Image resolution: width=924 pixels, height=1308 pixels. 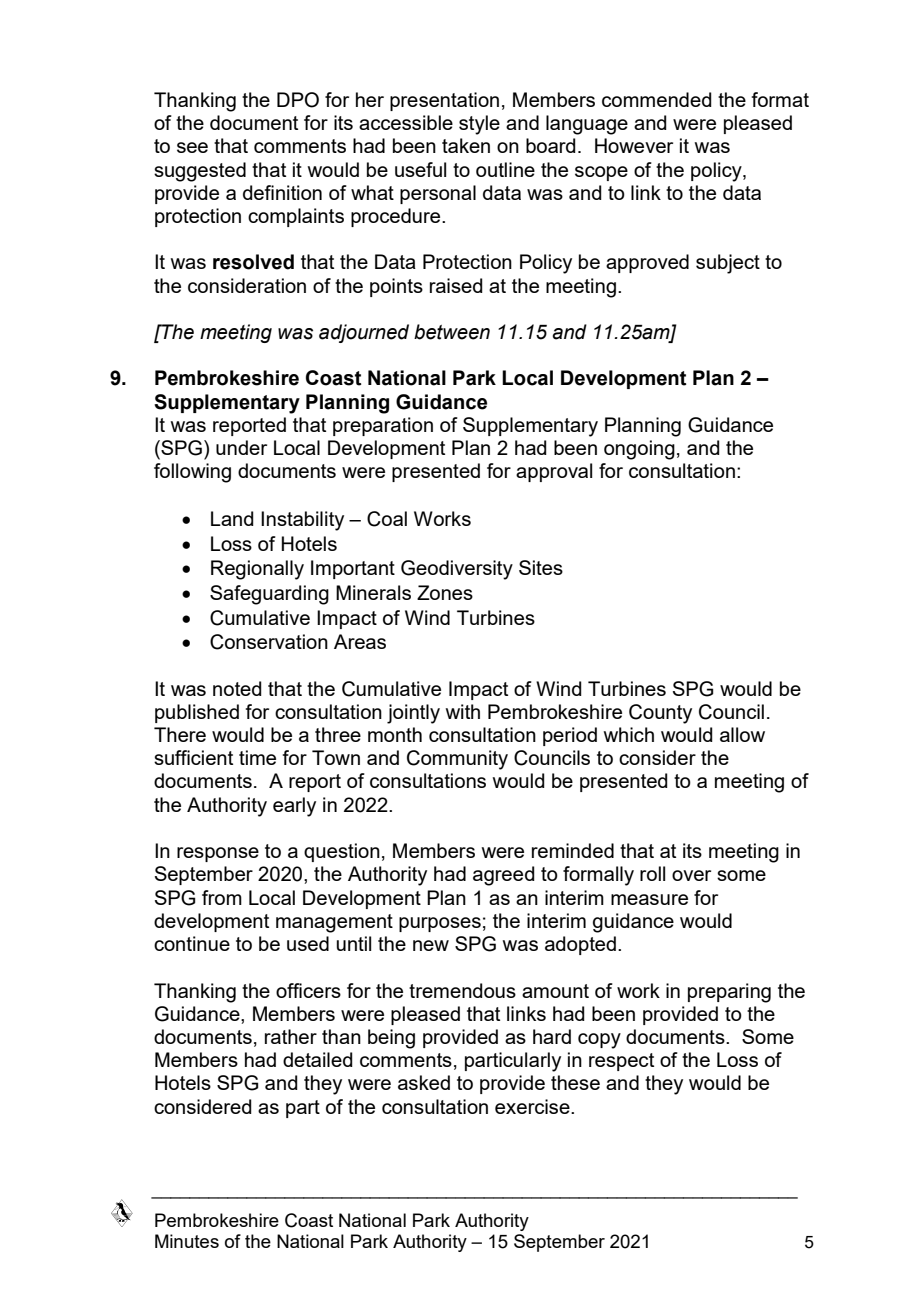 I want to click on ongoing, so click(x=639, y=450).
